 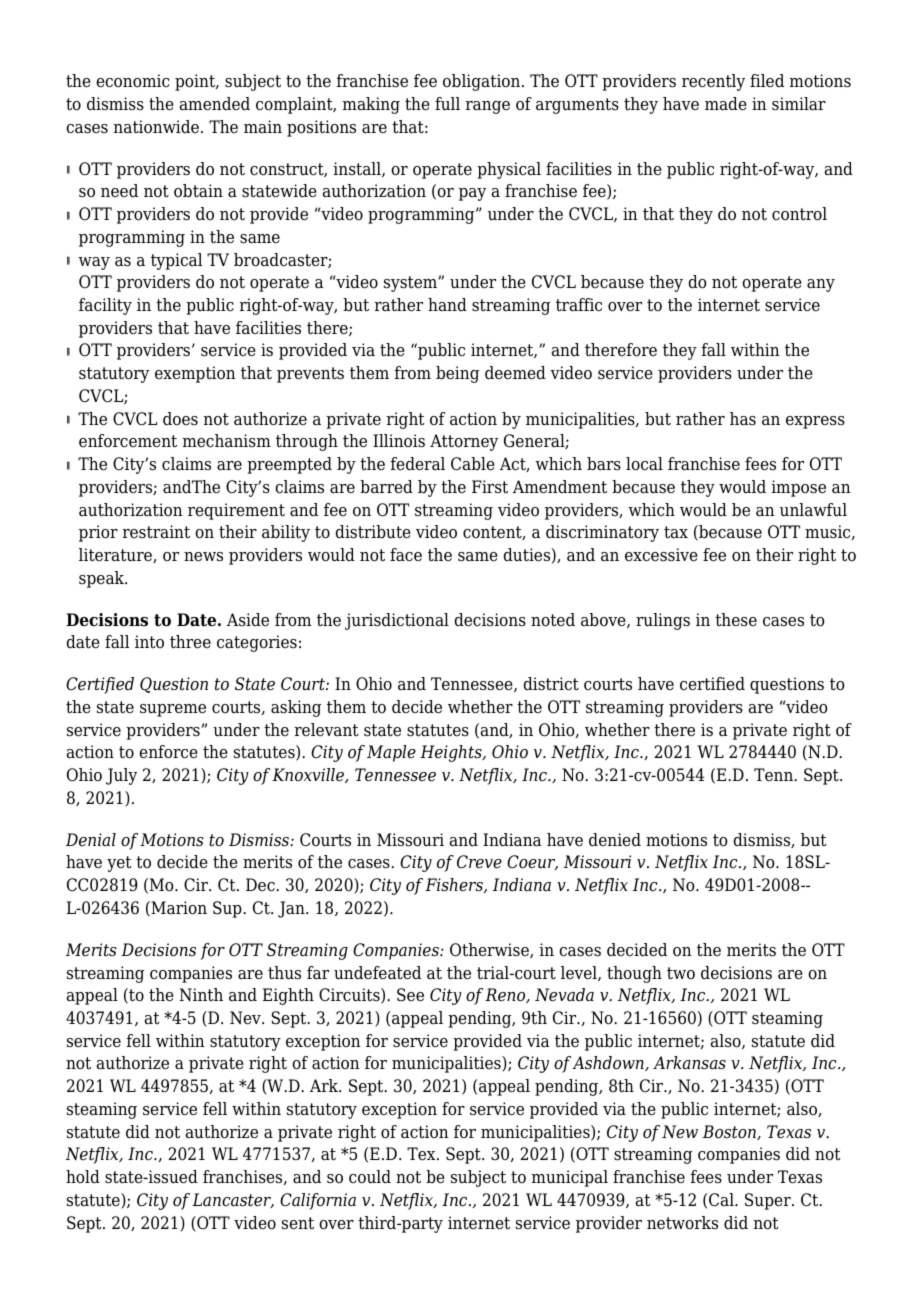 What do you see at coordinates (726, 104) in the page?
I see `made` at bounding box center [726, 104].
